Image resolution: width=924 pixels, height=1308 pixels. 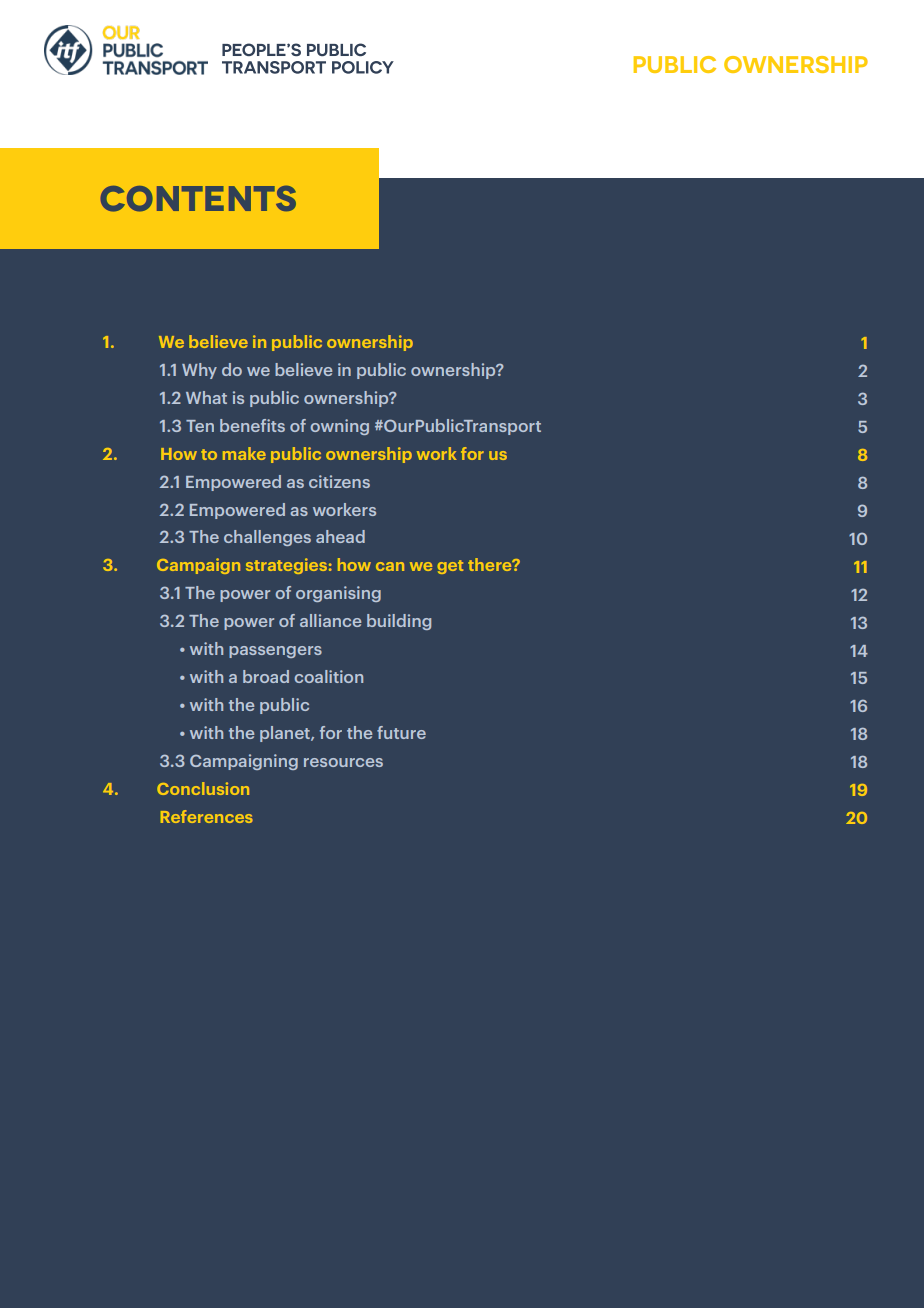 I want to click on get, so click(x=450, y=567).
